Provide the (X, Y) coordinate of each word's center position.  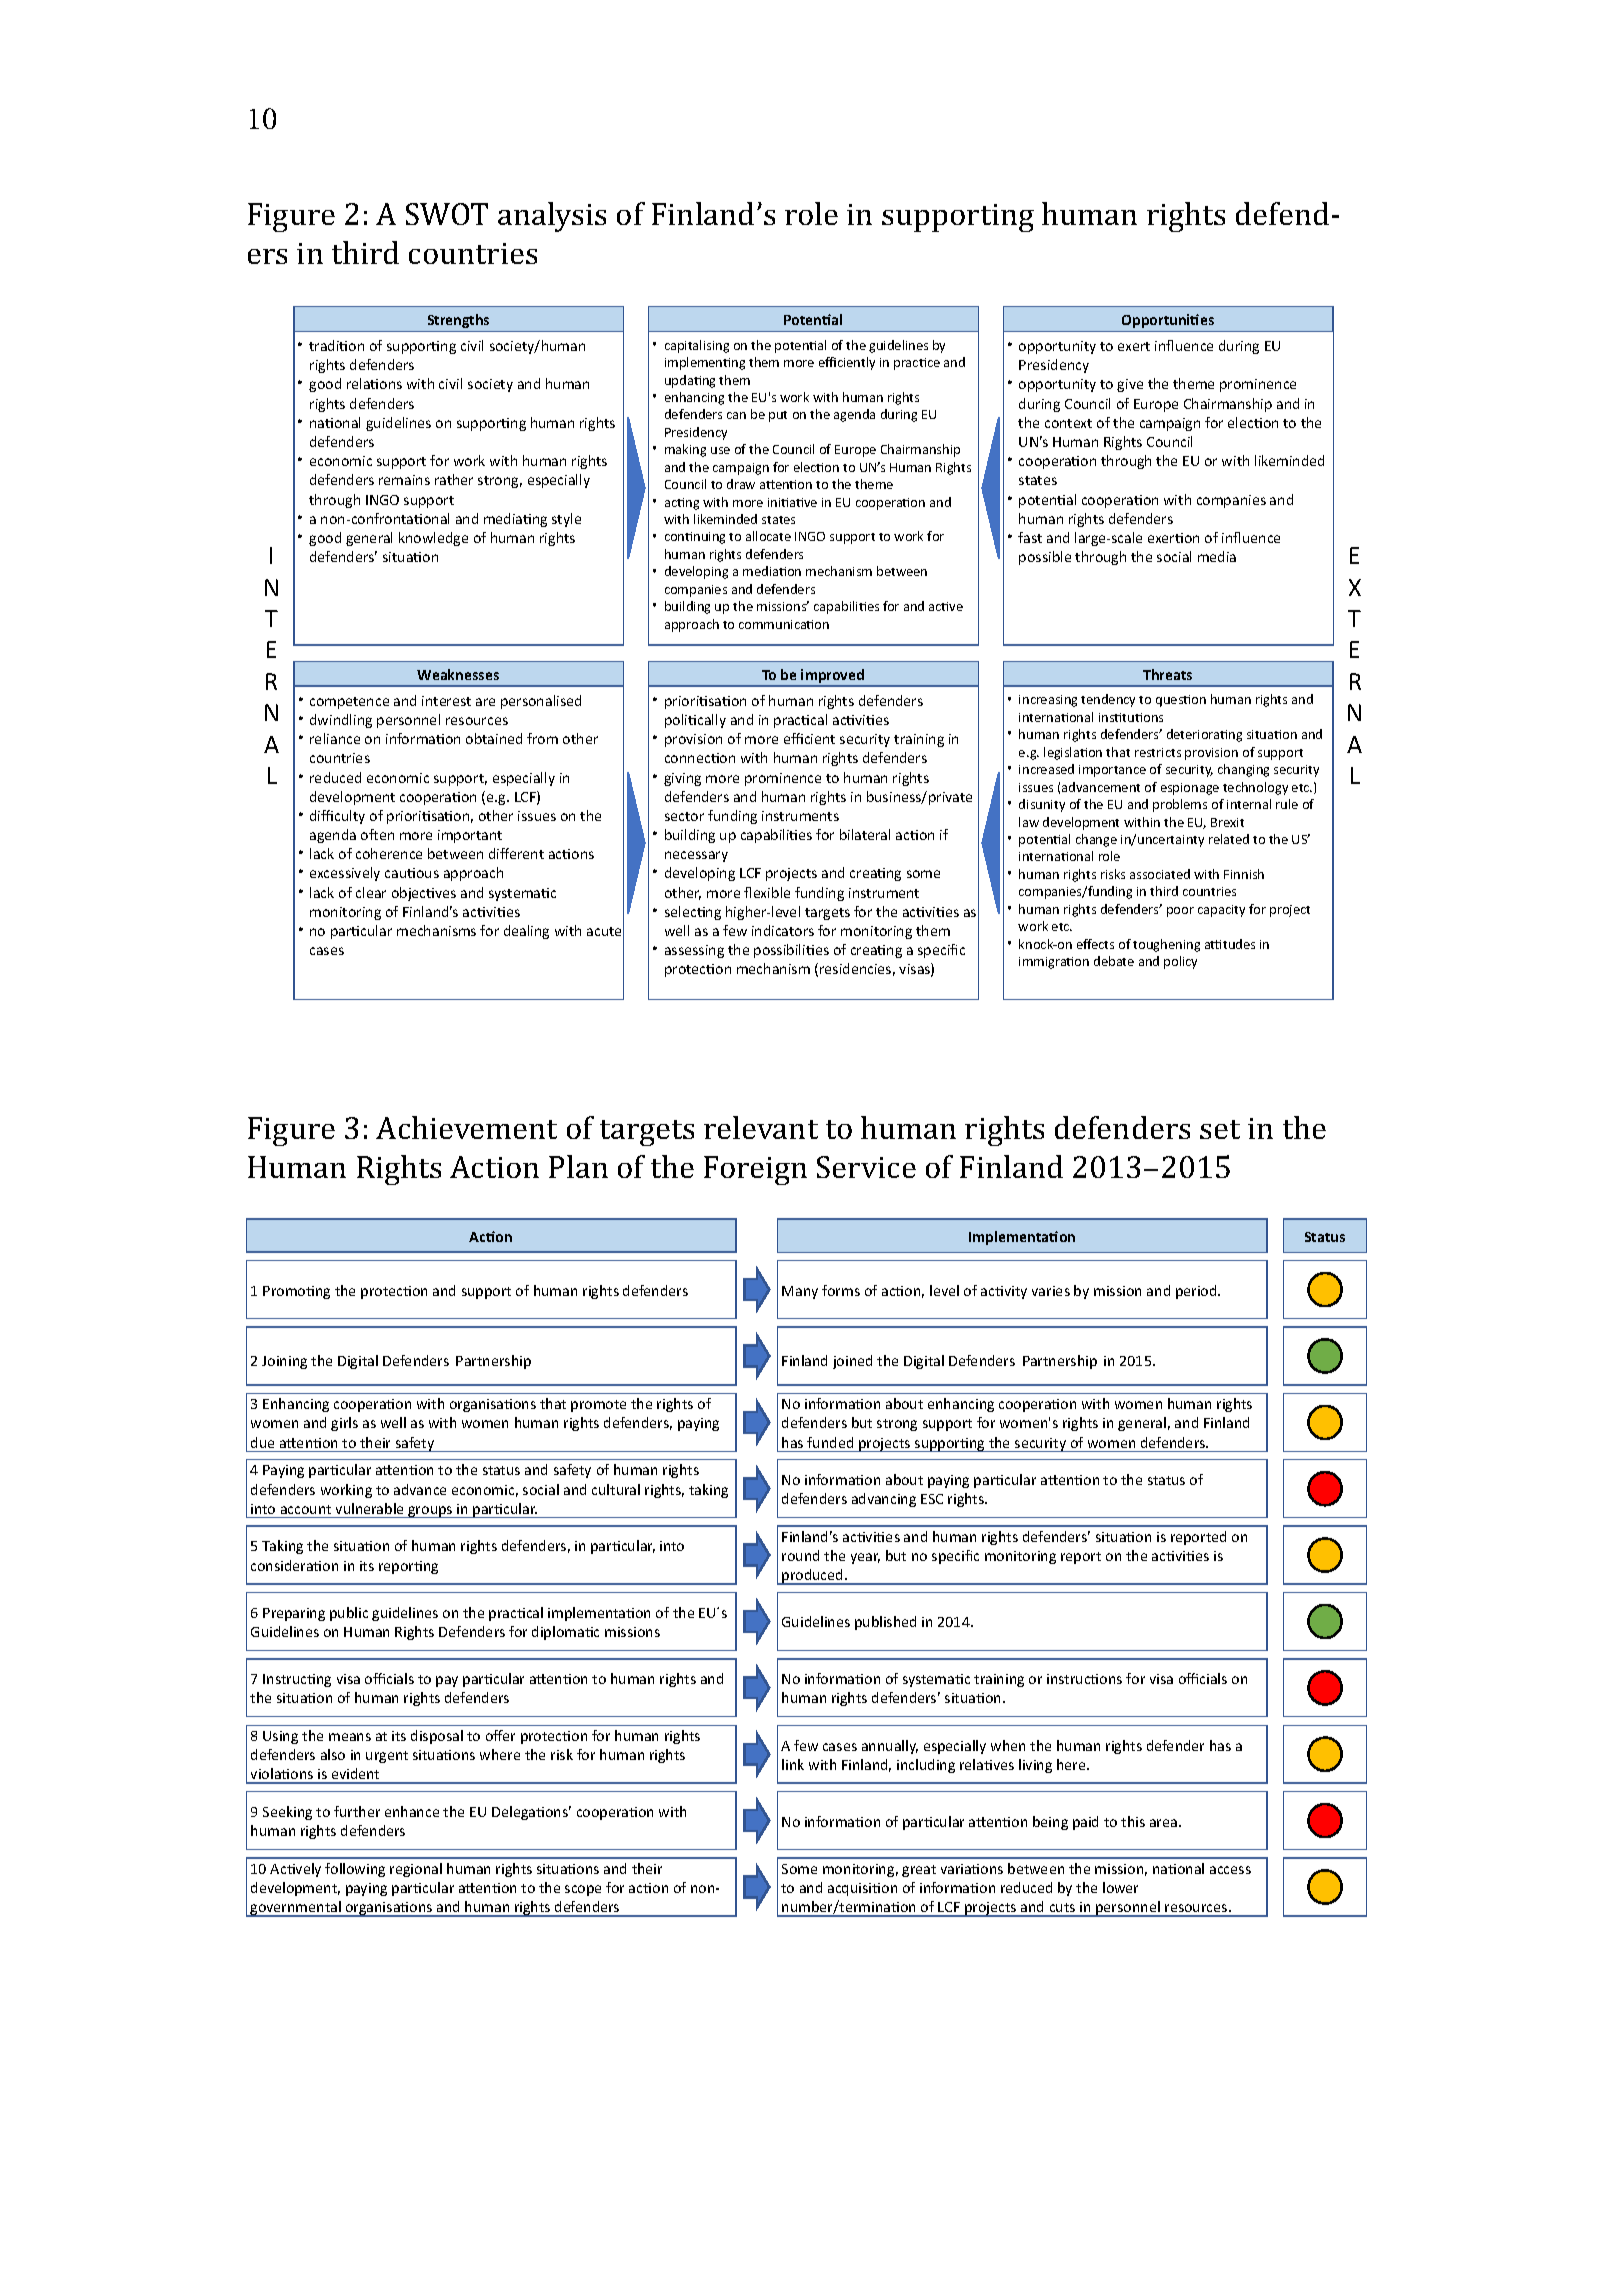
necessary (696, 856)
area (1163, 1823)
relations (374, 383)
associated (1160, 874)
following (355, 1870)
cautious (412, 873)
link (793, 1764)
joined (852, 1362)
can (736, 415)
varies (1051, 1291)
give (1130, 385)
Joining (284, 1362)
